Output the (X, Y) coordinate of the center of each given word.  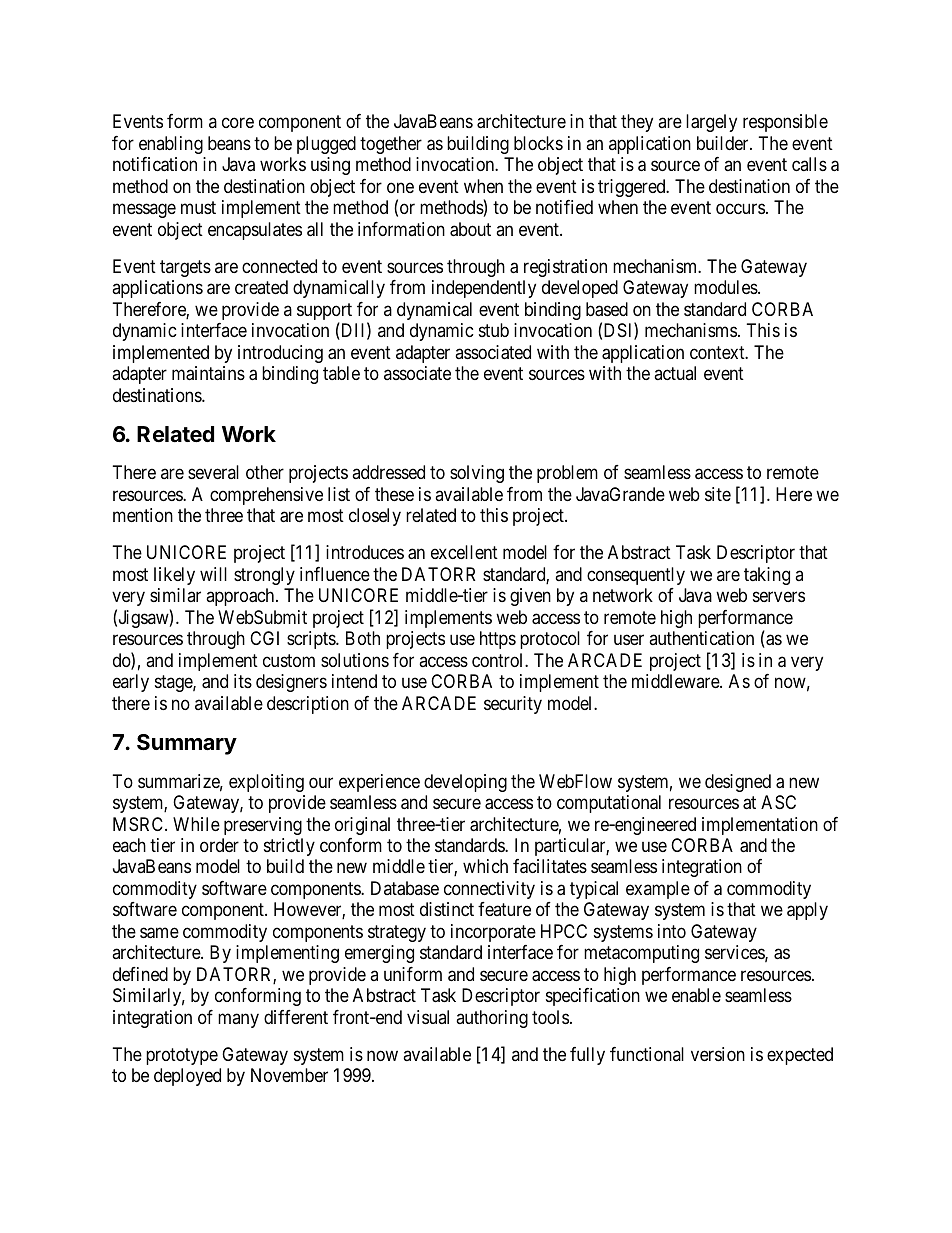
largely (711, 123)
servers (779, 597)
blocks (538, 143)
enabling (171, 145)
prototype (182, 1056)
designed (738, 783)
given (530, 597)
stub (494, 330)
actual (675, 373)
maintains (208, 373)
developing (465, 783)
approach (241, 597)
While (196, 824)
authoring (492, 1019)
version (718, 1054)
